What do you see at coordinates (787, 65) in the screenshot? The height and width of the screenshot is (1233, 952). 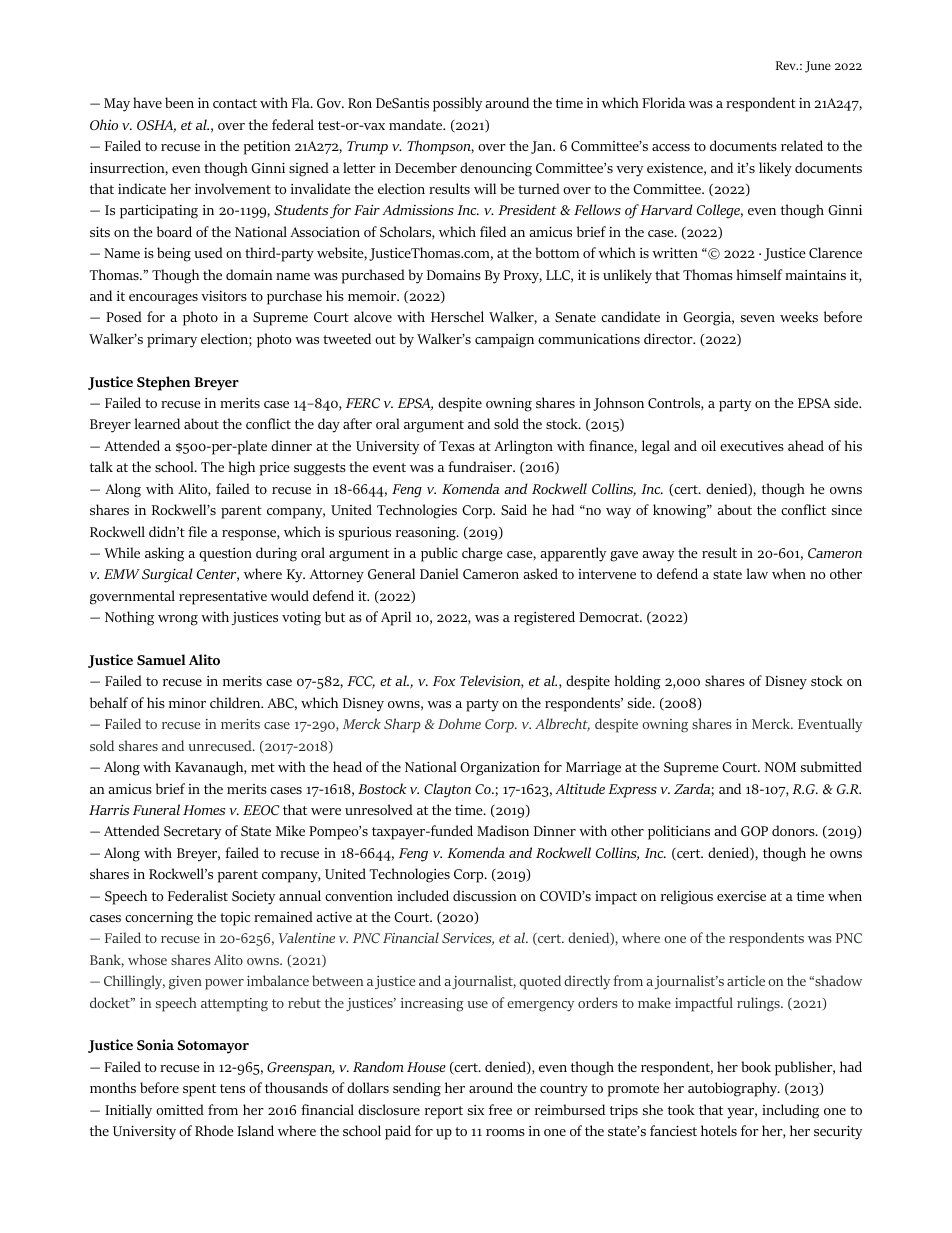 I see `Rev` at bounding box center [787, 65].
